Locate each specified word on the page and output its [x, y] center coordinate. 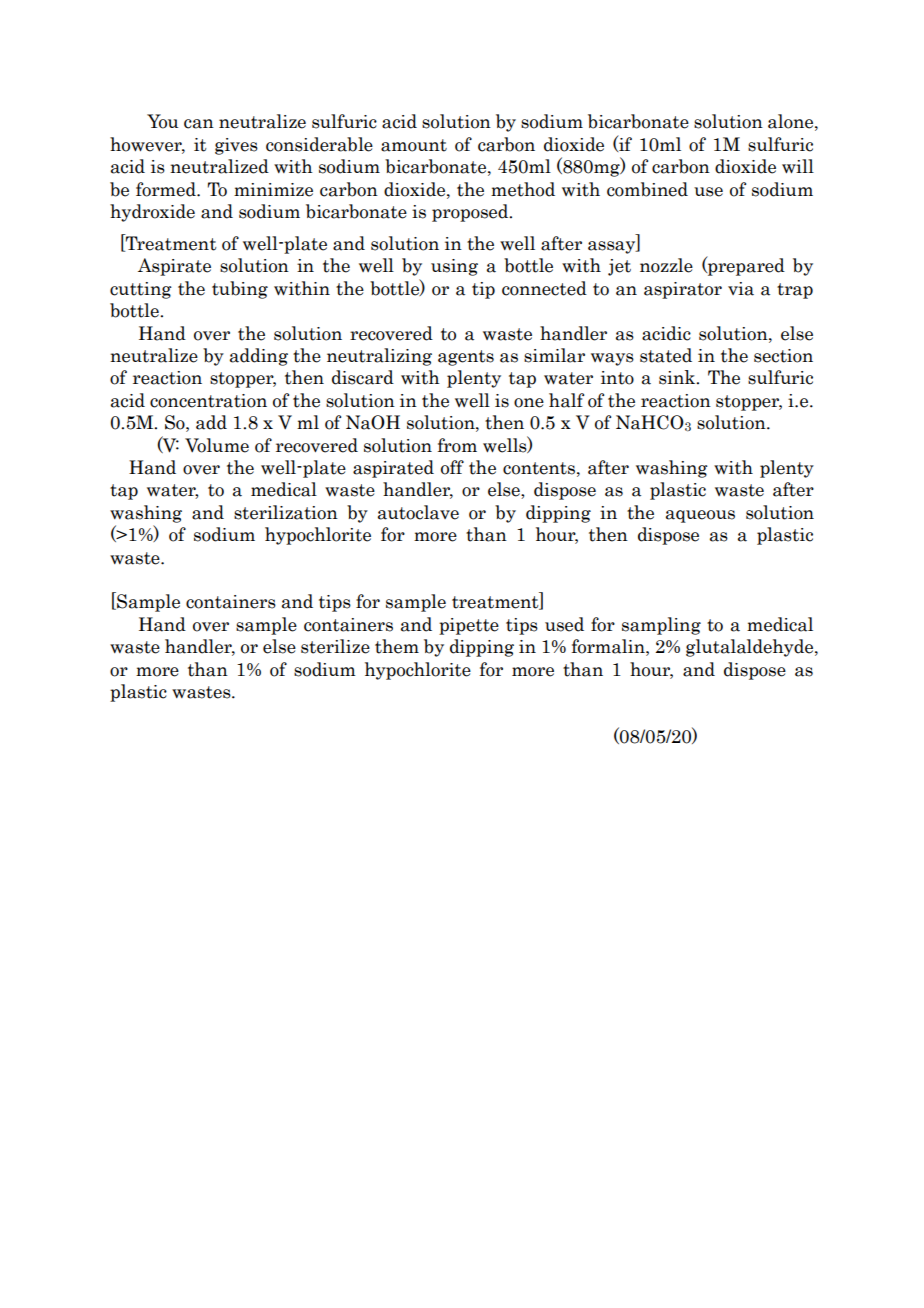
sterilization [286, 512]
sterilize [335, 646]
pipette [469, 626]
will [798, 166]
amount [414, 145]
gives [236, 146]
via [741, 289]
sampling [661, 626]
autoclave [418, 512]
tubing [240, 290]
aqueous [700, 516]
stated [666, 355]
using [454, 267]
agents [466, 358]
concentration [208, 401]
